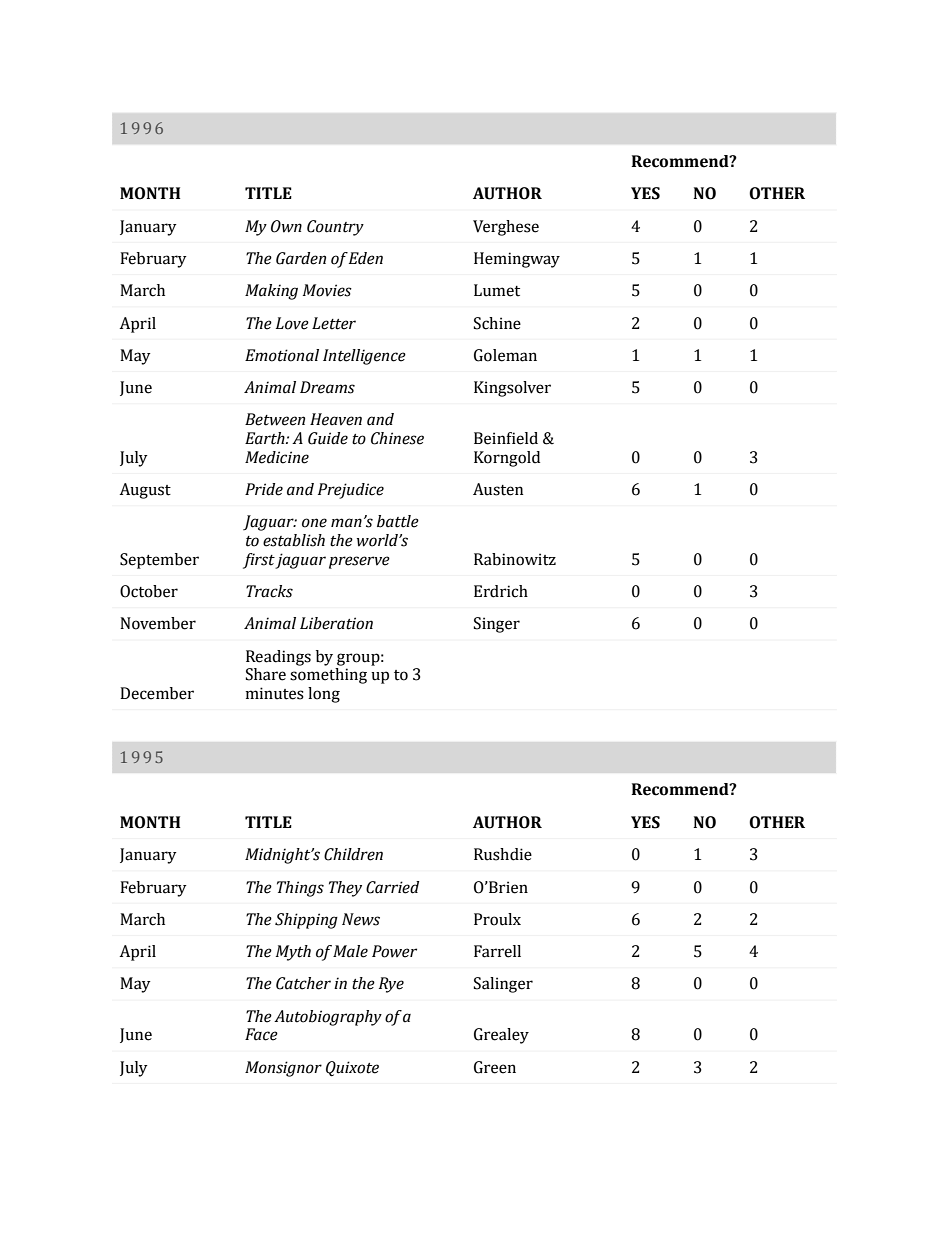 The width and height of the image is (952, 1233). I want to click on Face, so click(261, 1034).
